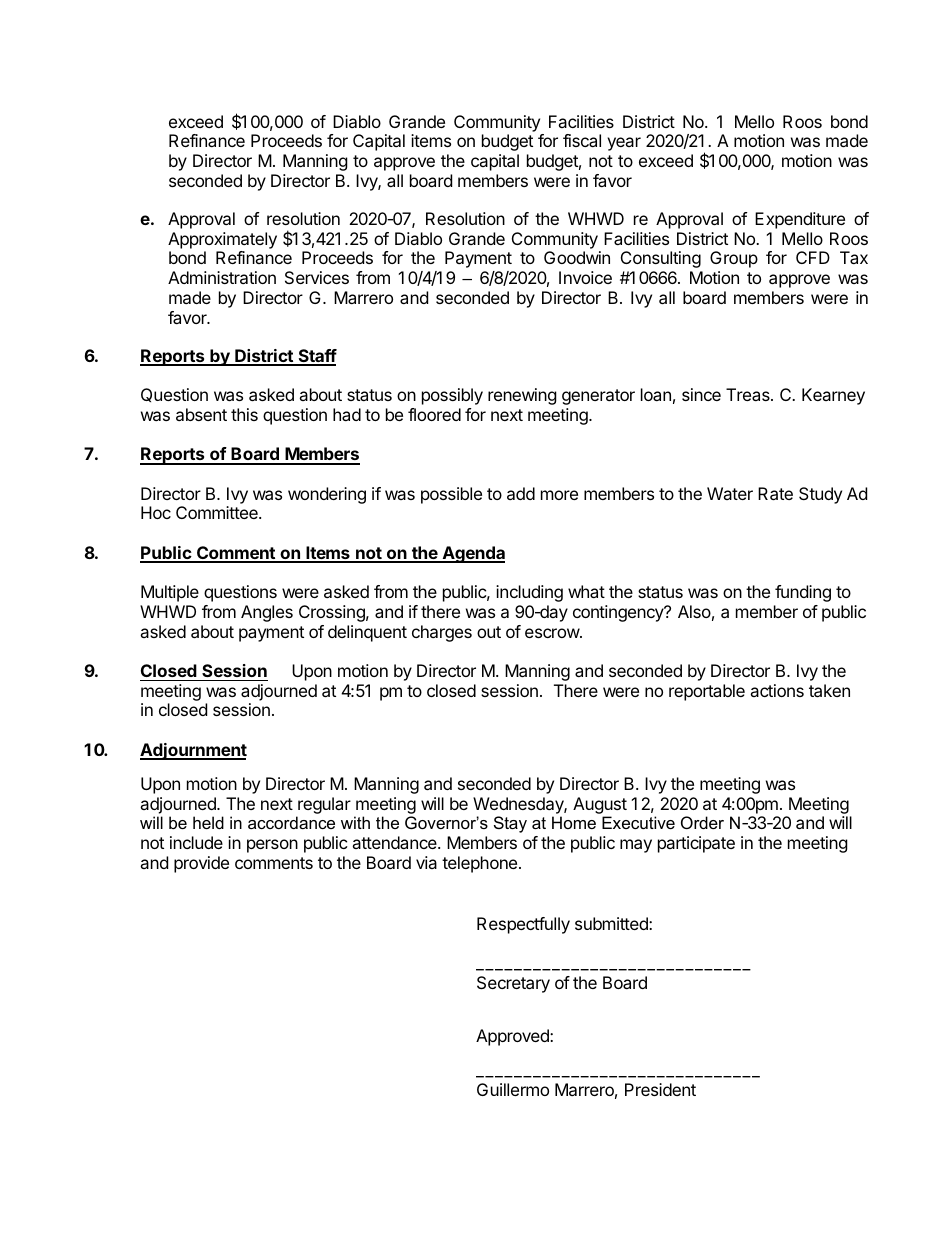  I want to click on add, so click(521, 493).
